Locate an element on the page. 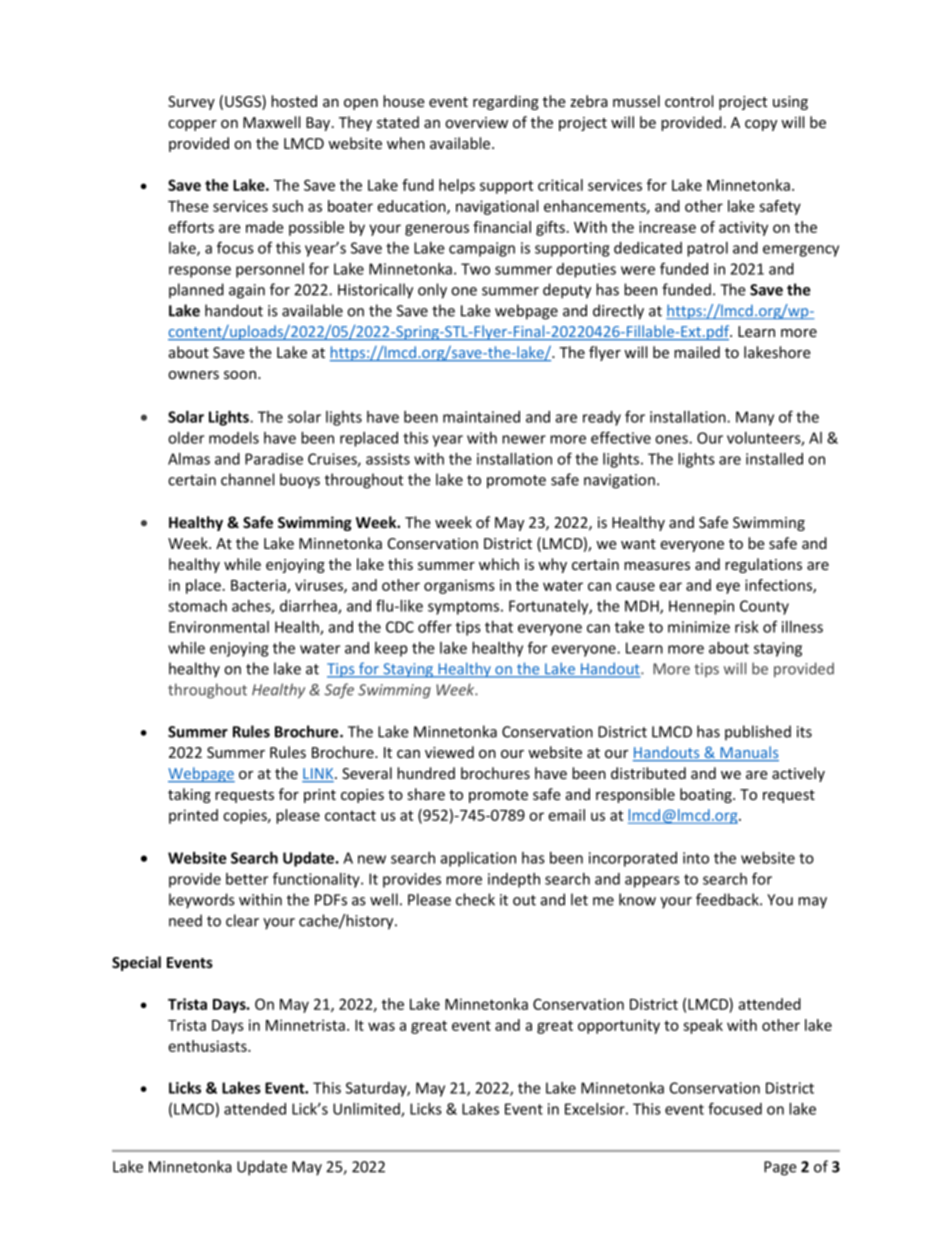 This page has height=1233, width=952. eye is located at coordinates (728, 588).
